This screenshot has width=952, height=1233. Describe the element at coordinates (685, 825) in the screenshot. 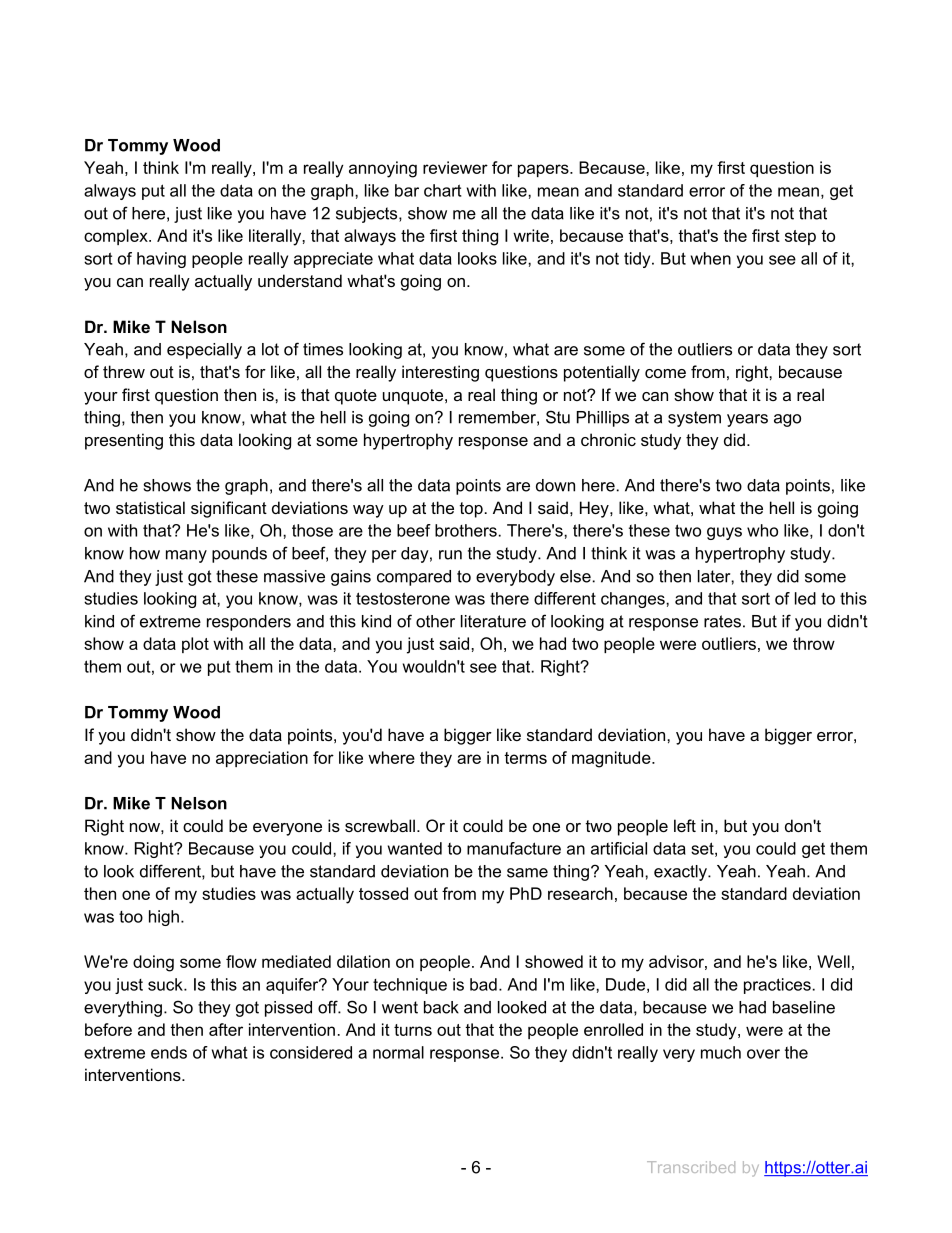

I see `left` at that location.
